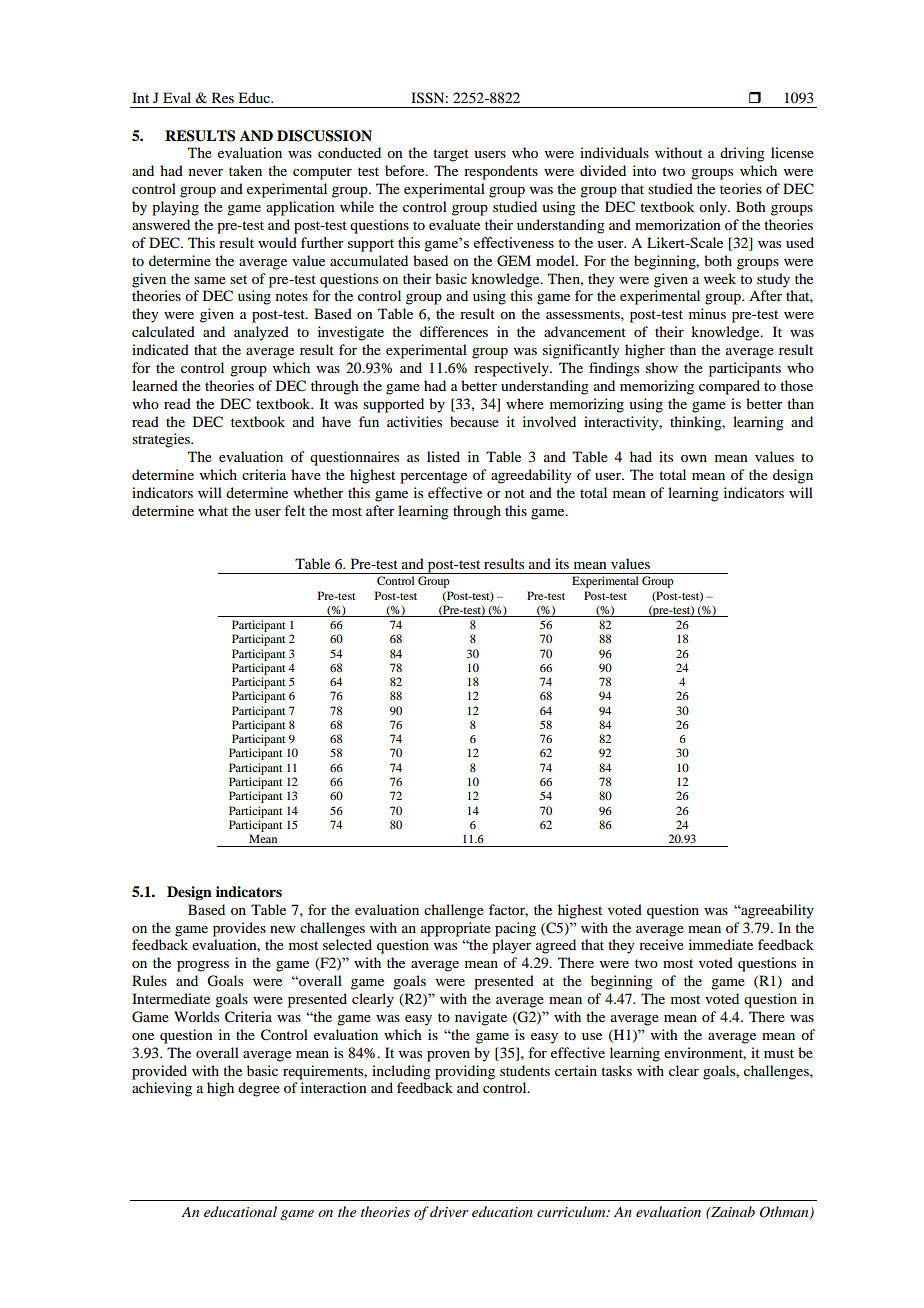 Image resolution: width=924 pixels, height=1308 pixels. Describe the element at coordinates (474, 421) in the image. I see `because` at that location.
